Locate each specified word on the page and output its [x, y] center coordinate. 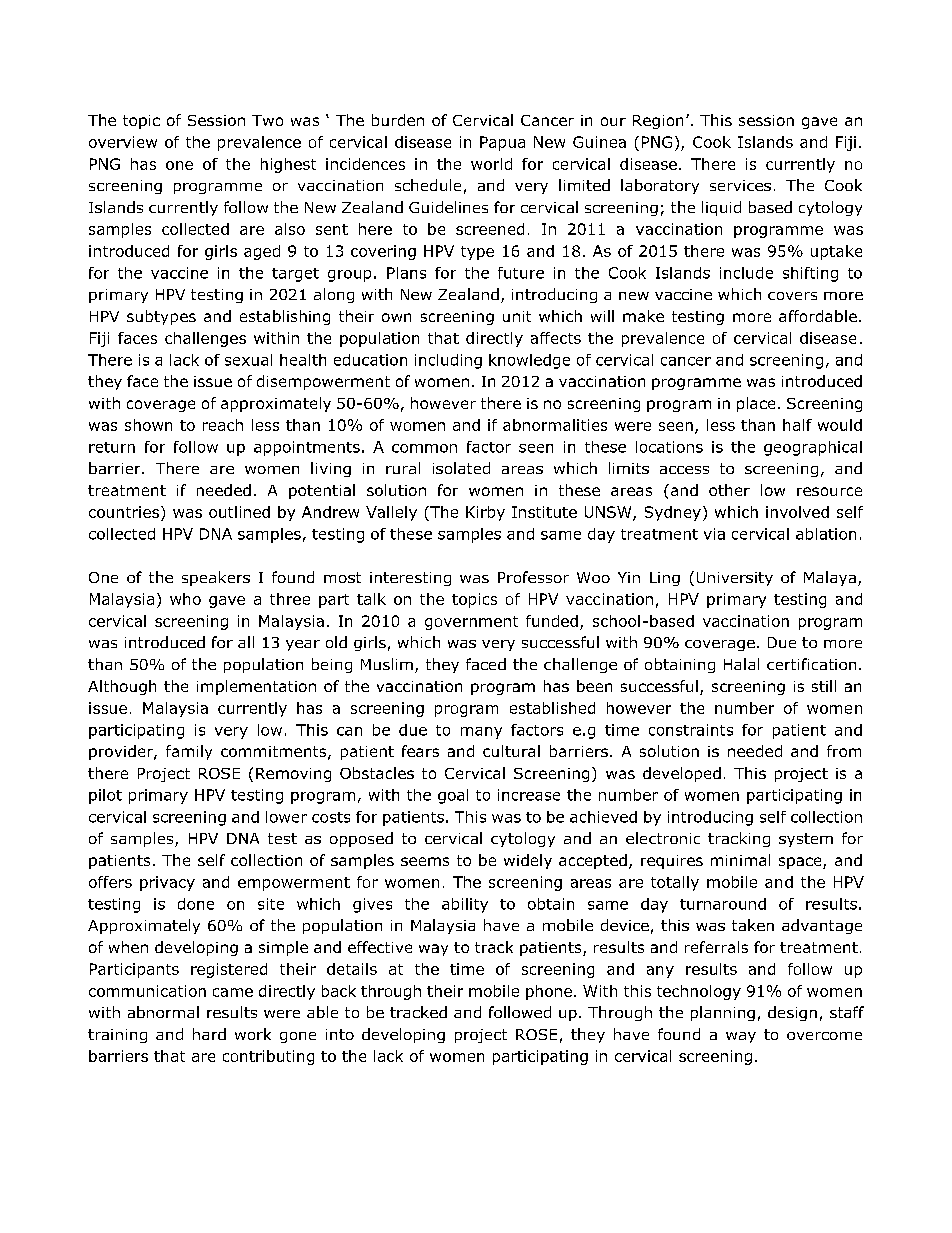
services [740, 185]
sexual [248, 360]
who [185, 599]
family [189, 752]
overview [123, 142]
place [756, 404]
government [471, 623]
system [806, 840]
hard [209, 1034]
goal [453, 796]
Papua [502, 143]
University [735, 579]
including [448, 361]
